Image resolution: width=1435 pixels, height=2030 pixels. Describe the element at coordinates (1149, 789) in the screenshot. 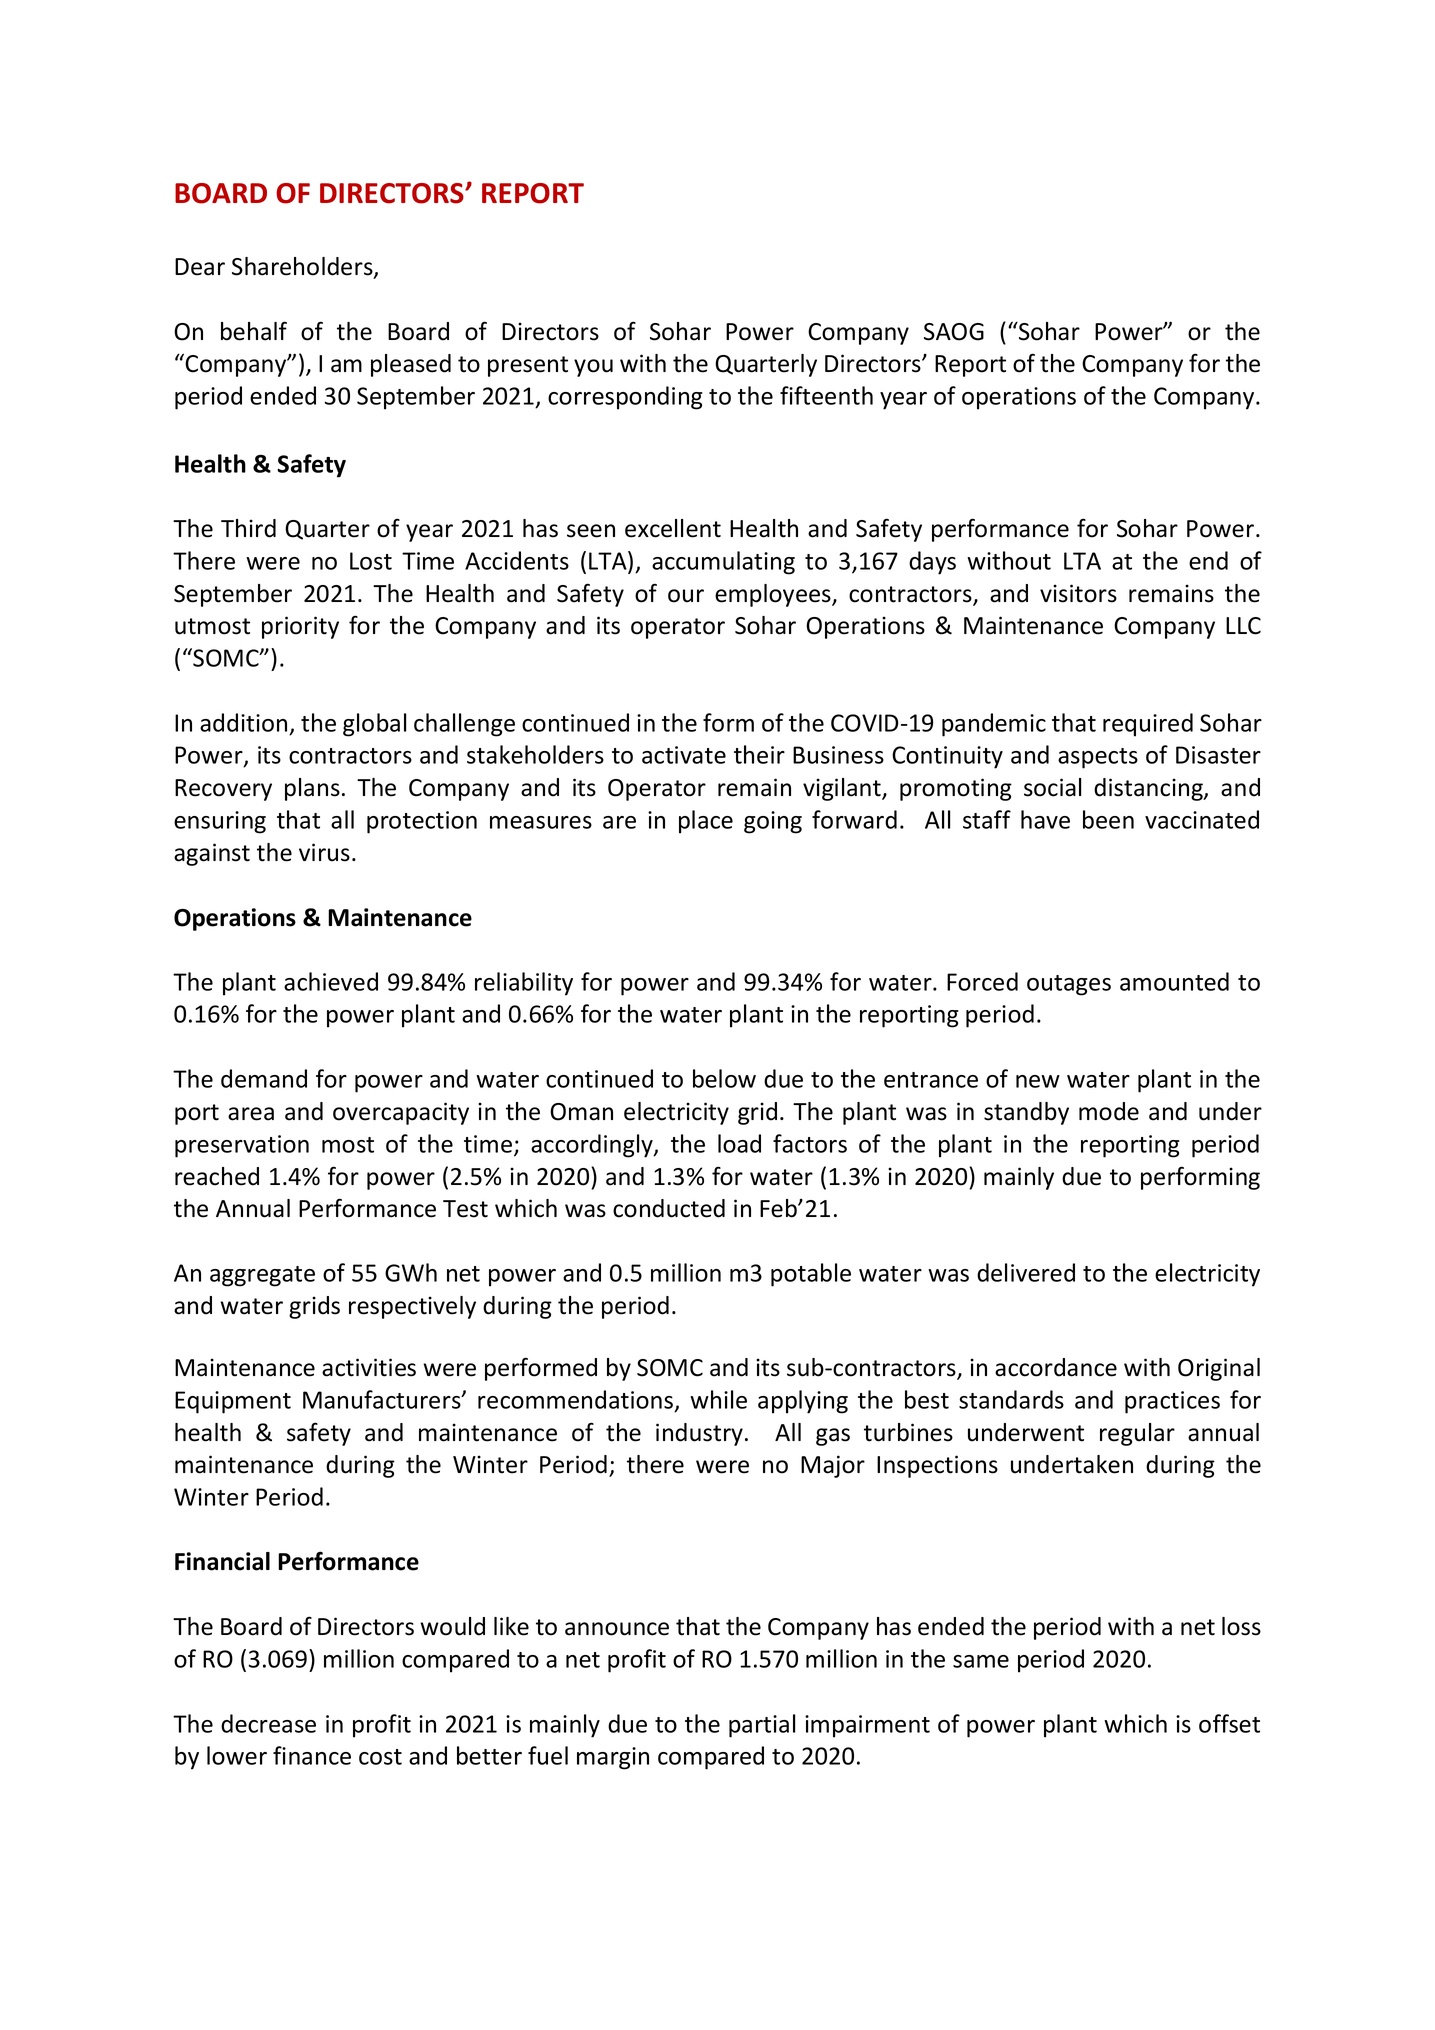

I see `distancing` at that location.
